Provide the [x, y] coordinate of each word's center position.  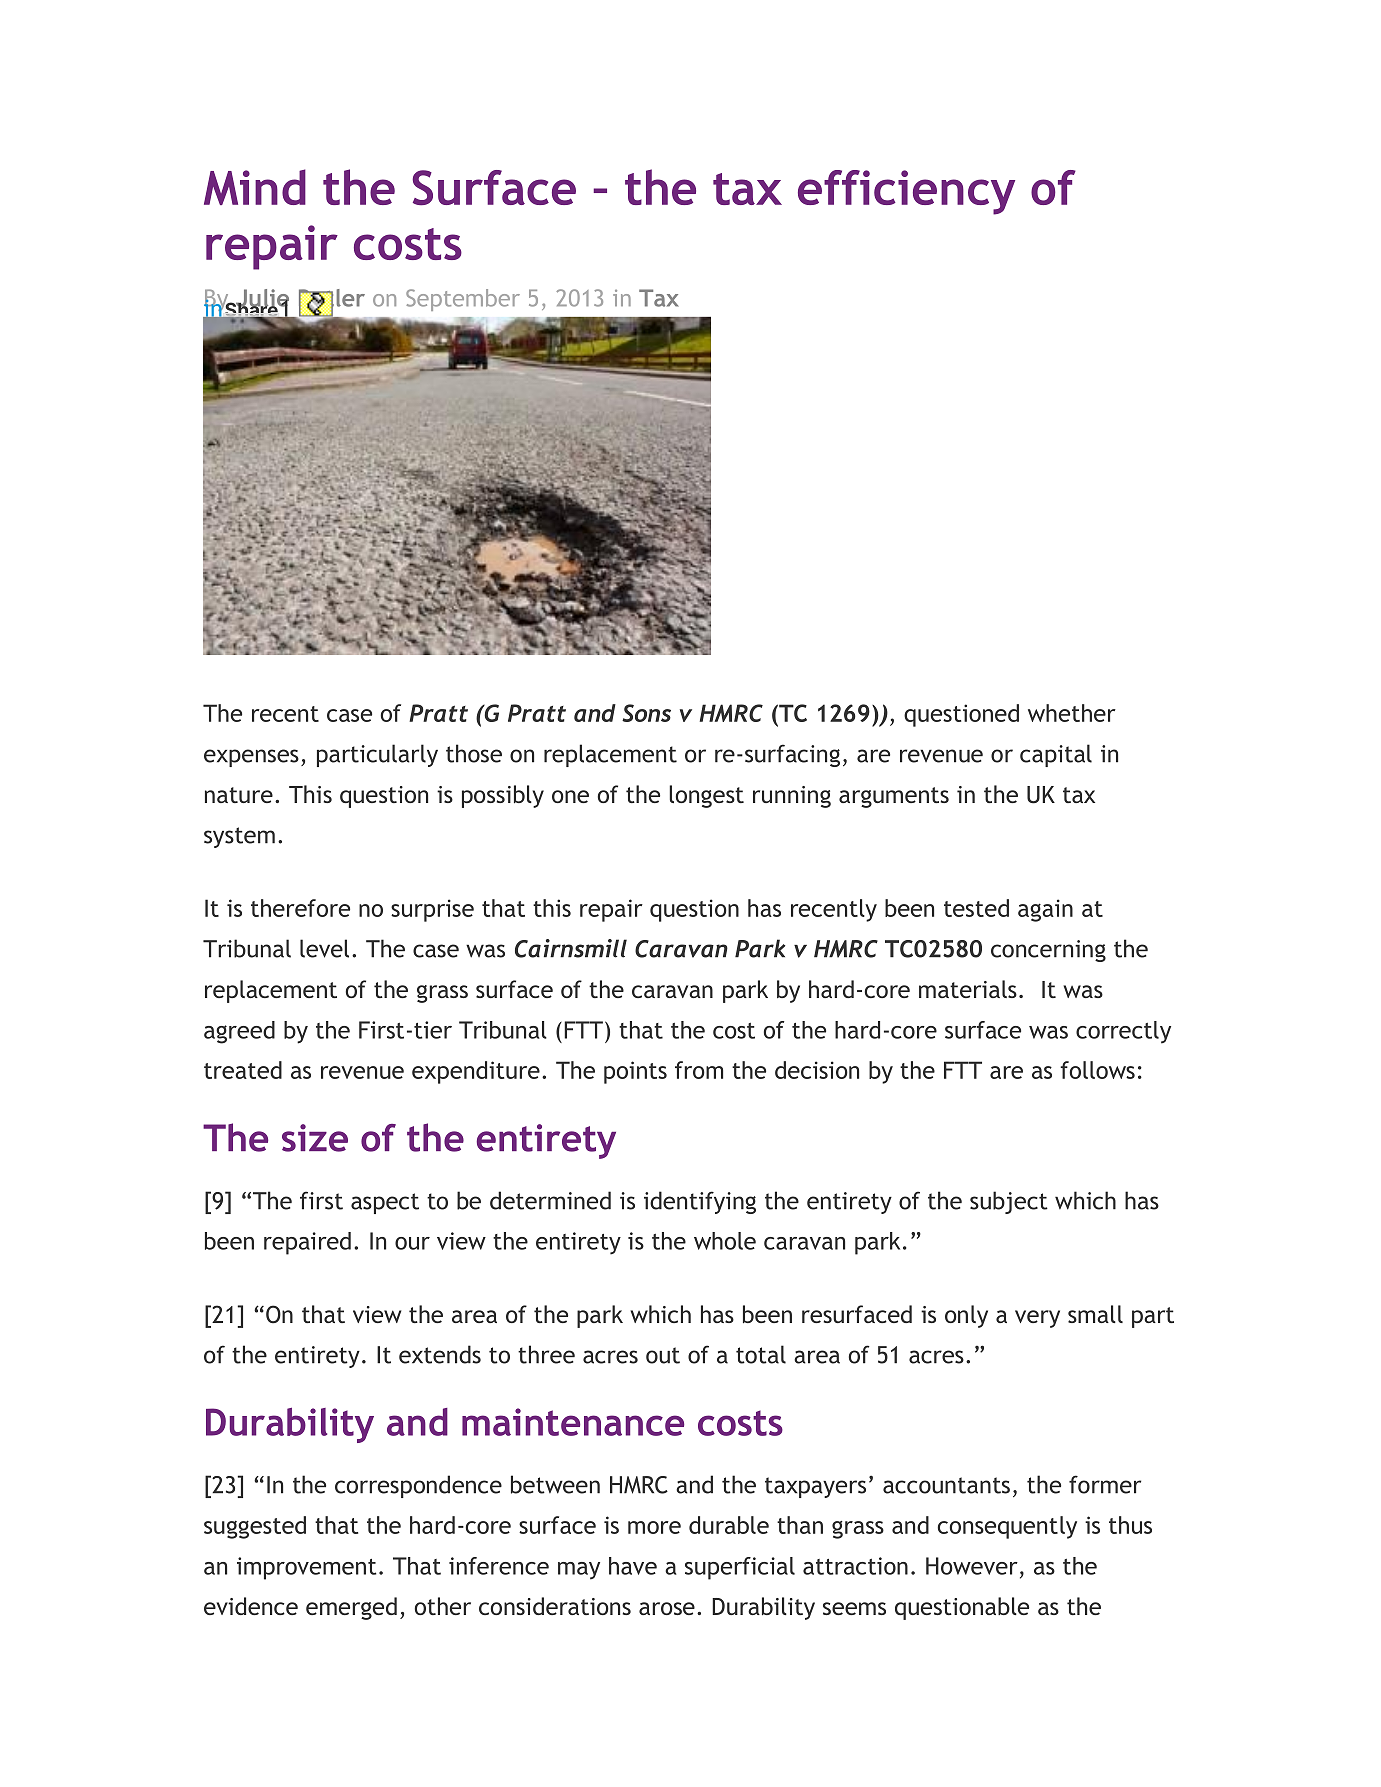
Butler [332, 299]
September [463, 300]
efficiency [906, 192]
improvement [307, 1568]
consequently [1007, 1527]
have [633, 1566]
